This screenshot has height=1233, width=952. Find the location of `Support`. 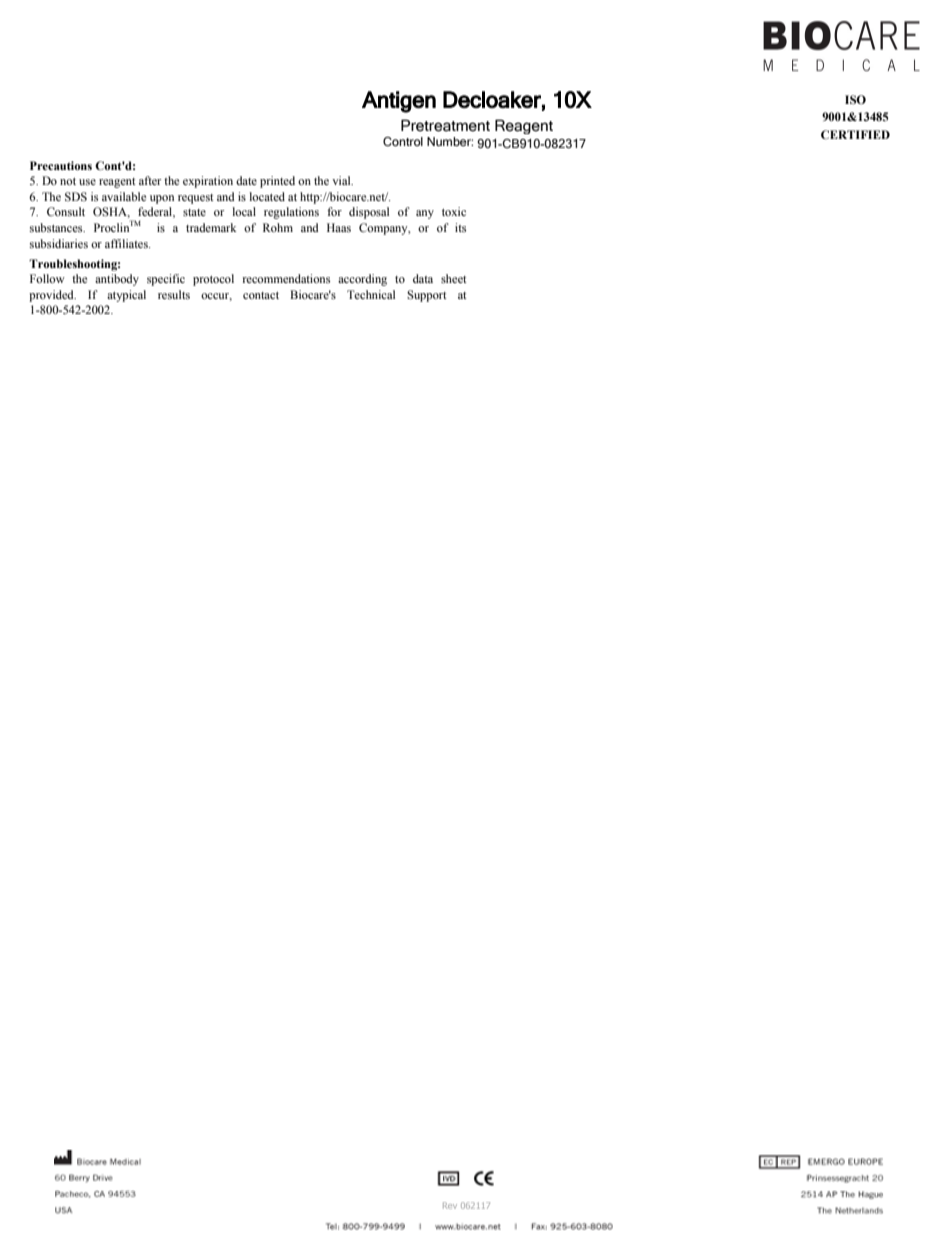

Support is located at coordinates (427, 296).
